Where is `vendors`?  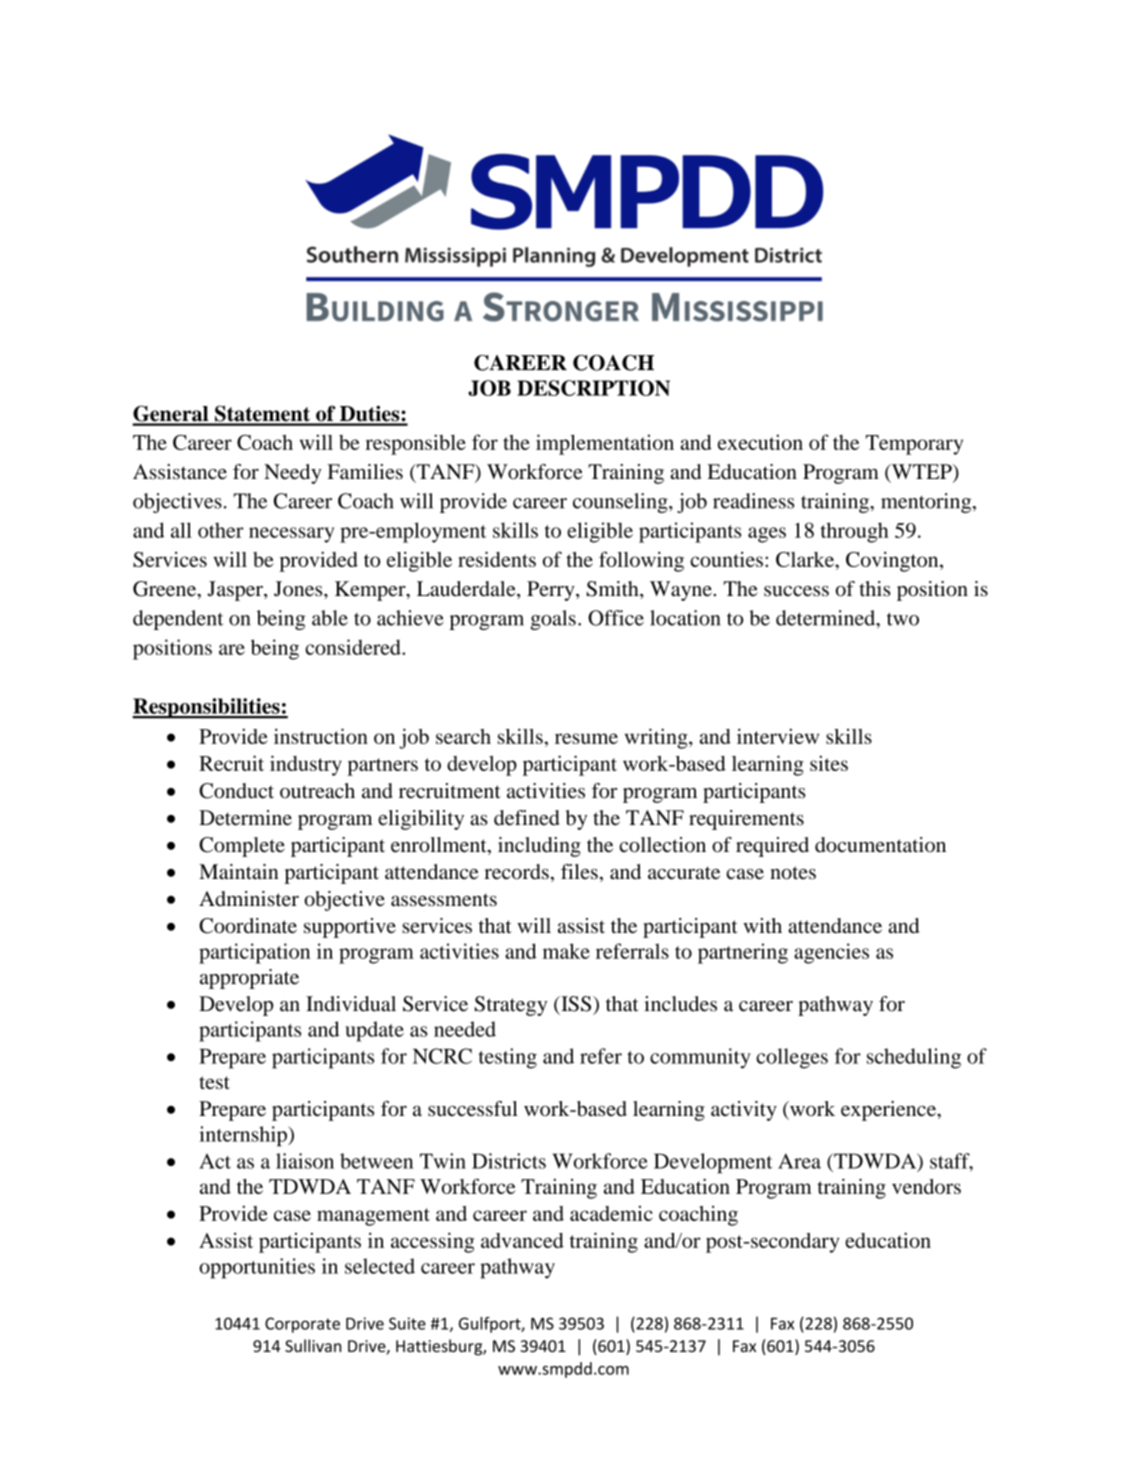
vendors is located at coordinates (926, 1186).
